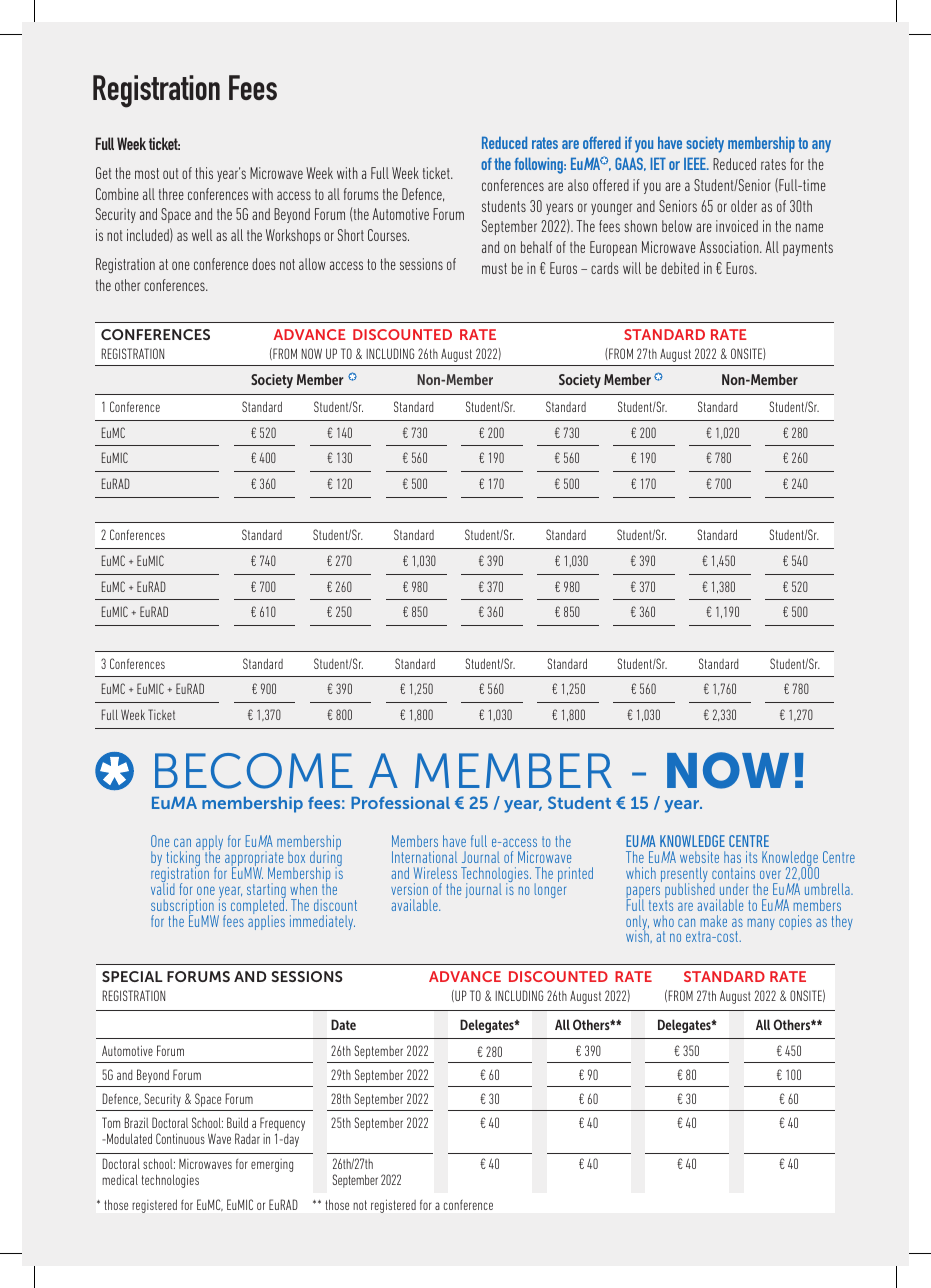  Describe the element at coordinates (171, 194) in the page. I see `three` at that location.
